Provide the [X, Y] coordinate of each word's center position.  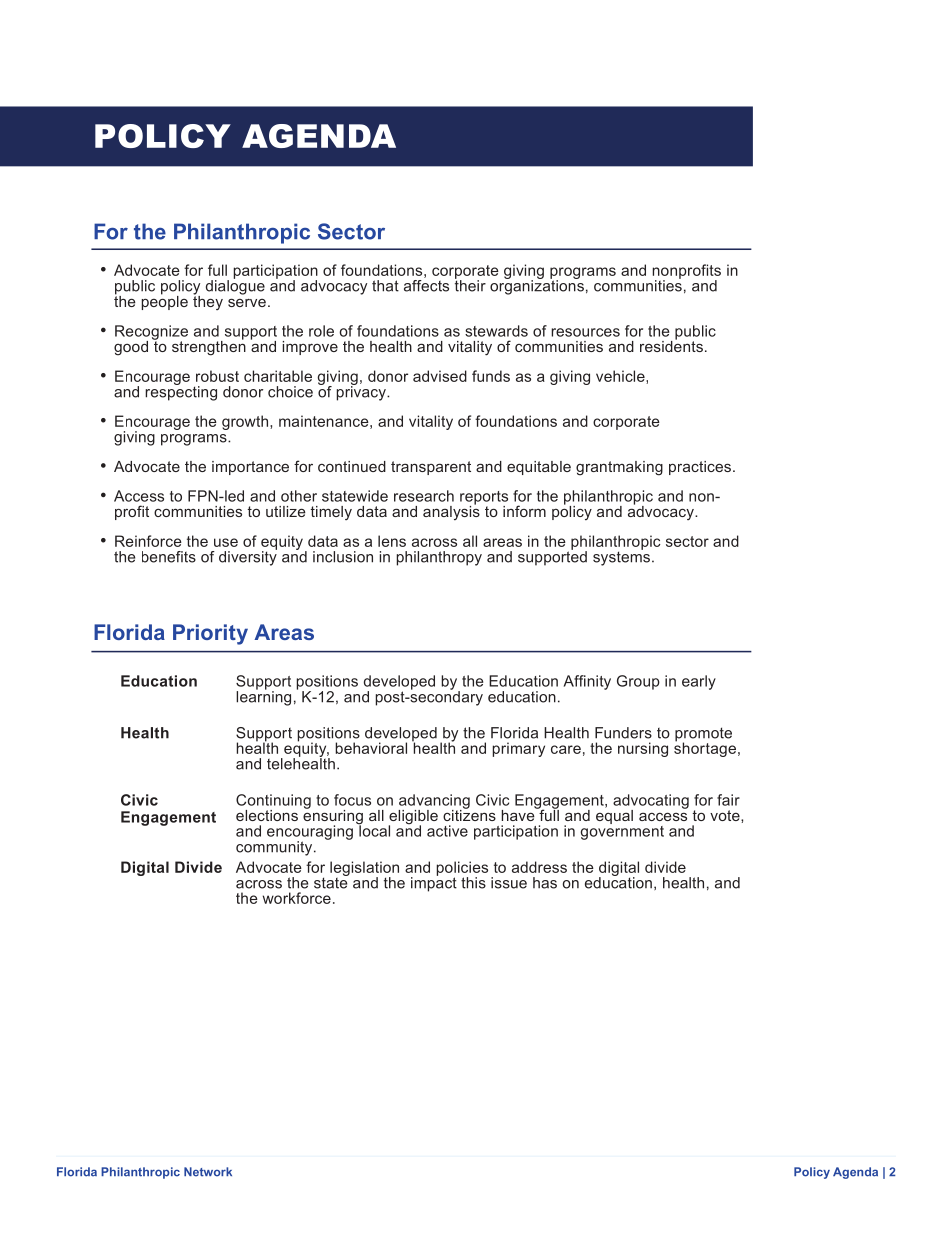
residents [671, 345]
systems [621, 557]
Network [208, 1172]
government [622, 831]
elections [267, 815]
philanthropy [439, 558]
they [208, 301]
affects [426, 286]
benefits [169, 557]
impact [434, 883]
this [473, 883]
